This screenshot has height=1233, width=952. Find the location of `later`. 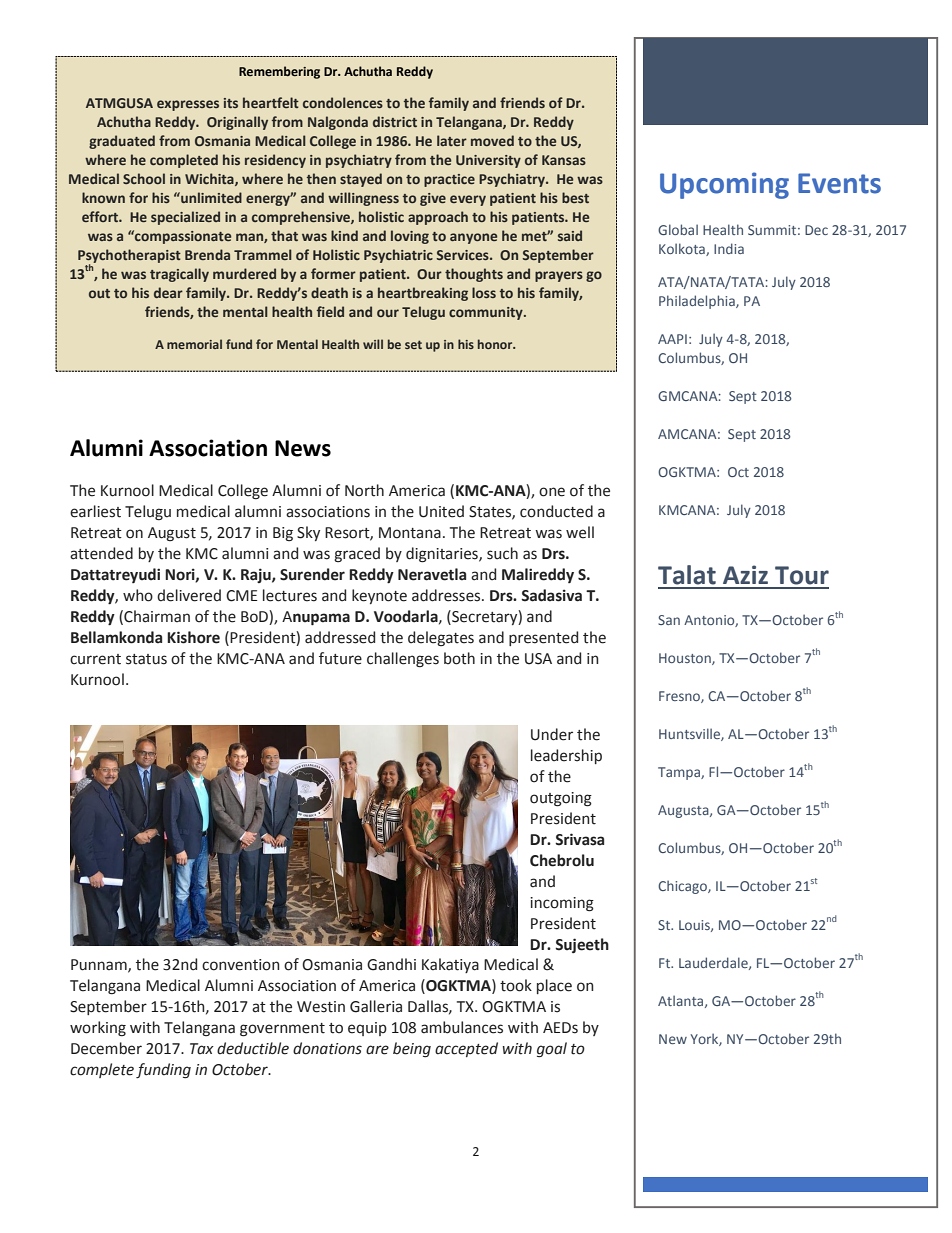

later is located at coordinates (452, 140).
